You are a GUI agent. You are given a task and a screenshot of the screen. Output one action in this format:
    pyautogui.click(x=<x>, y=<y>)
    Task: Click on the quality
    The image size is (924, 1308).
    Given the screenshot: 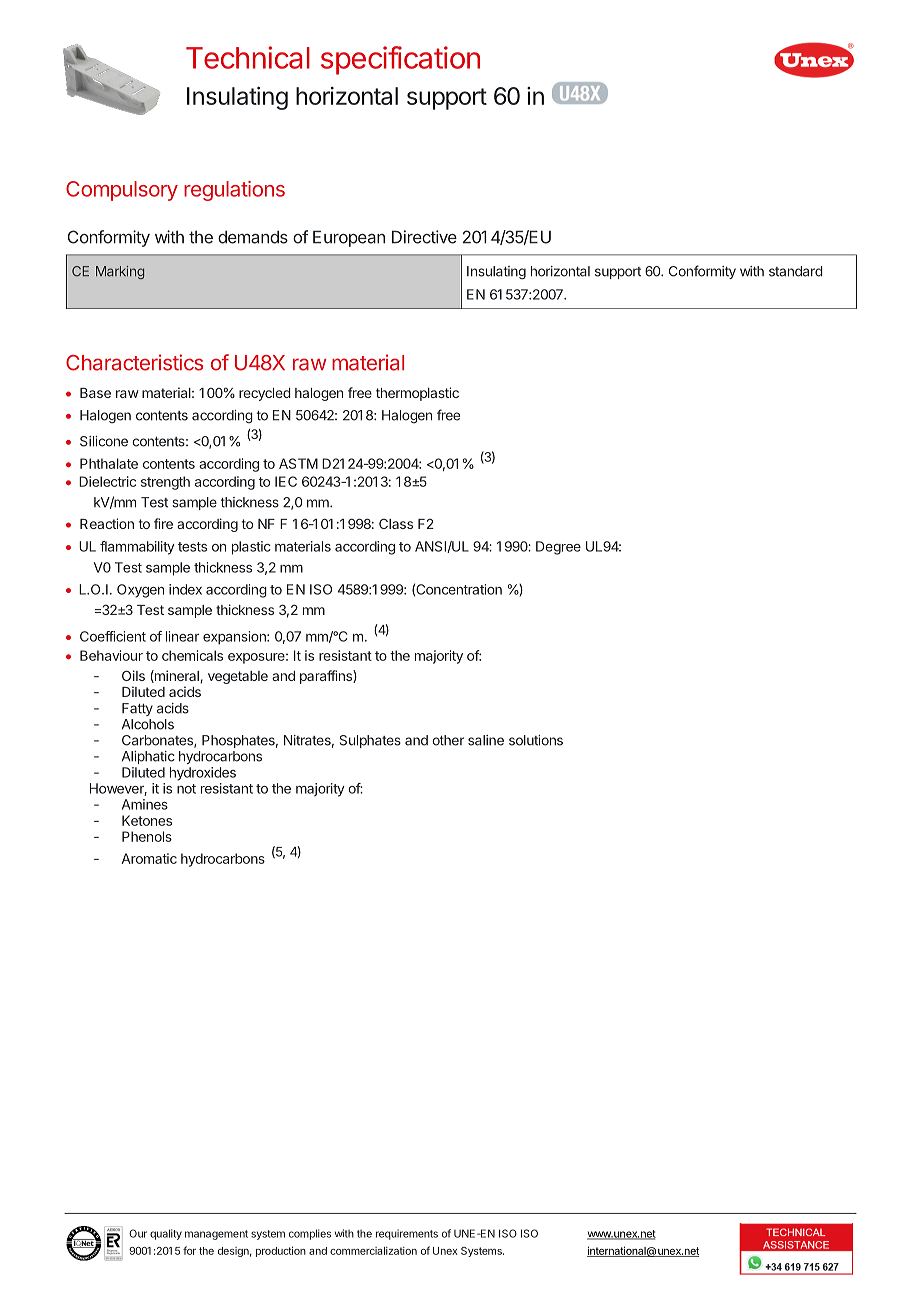 What is the action you would take?
    pyautogui.click(x=166, y=1234)
